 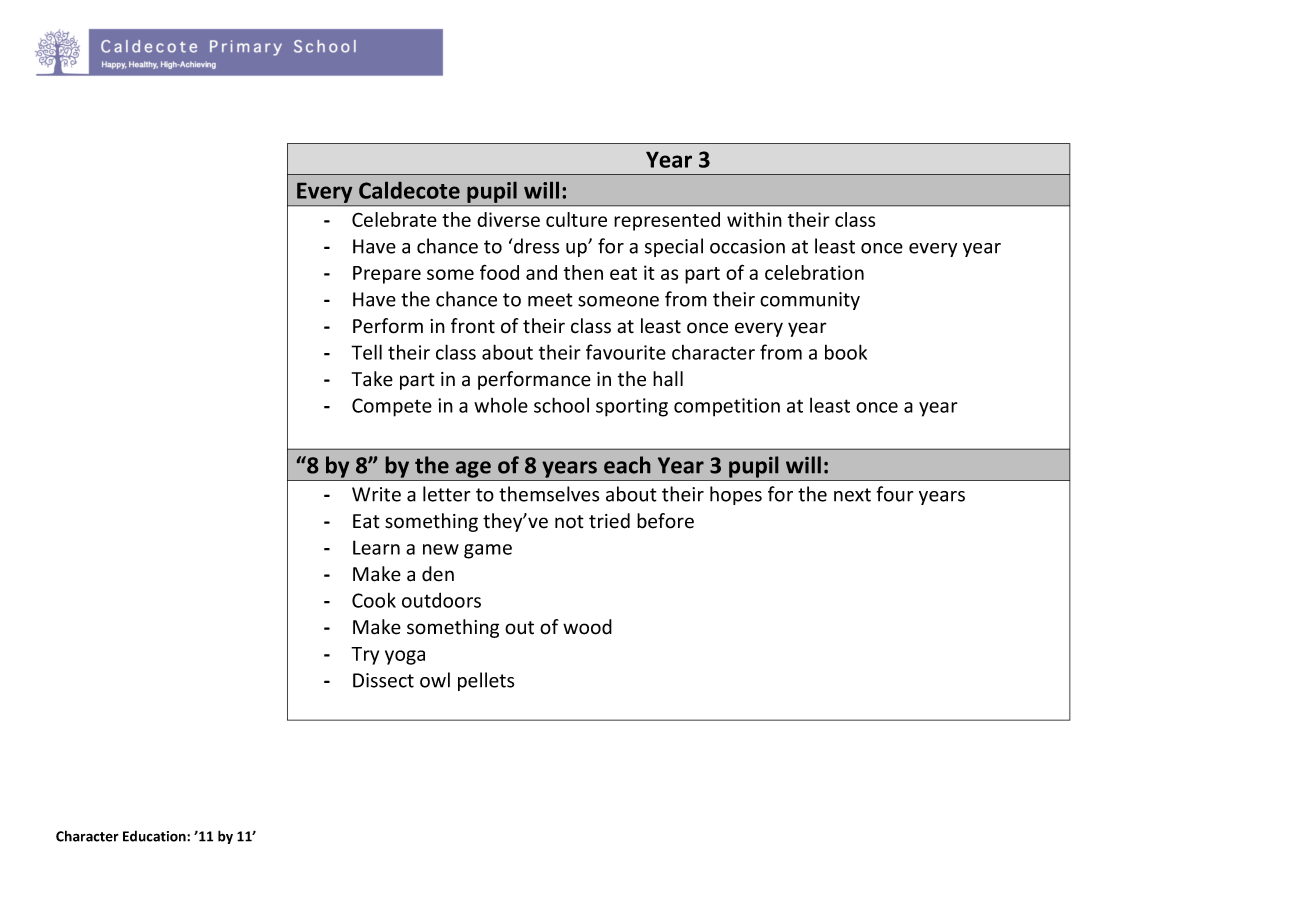 I want to click on pellets, so click(x=486, y=681).
